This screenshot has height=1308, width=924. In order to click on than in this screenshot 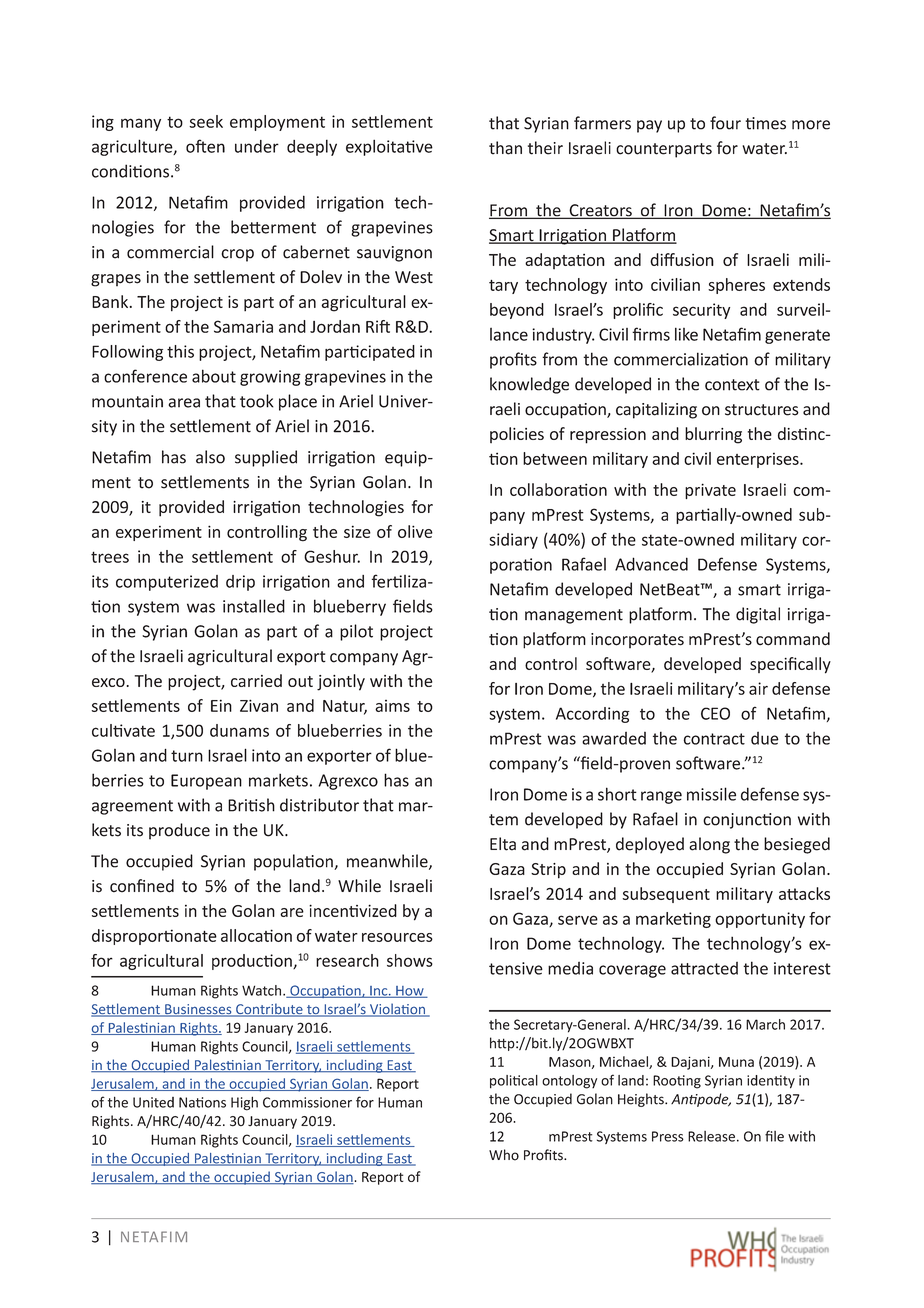, I will do `click(505, 148)`.
